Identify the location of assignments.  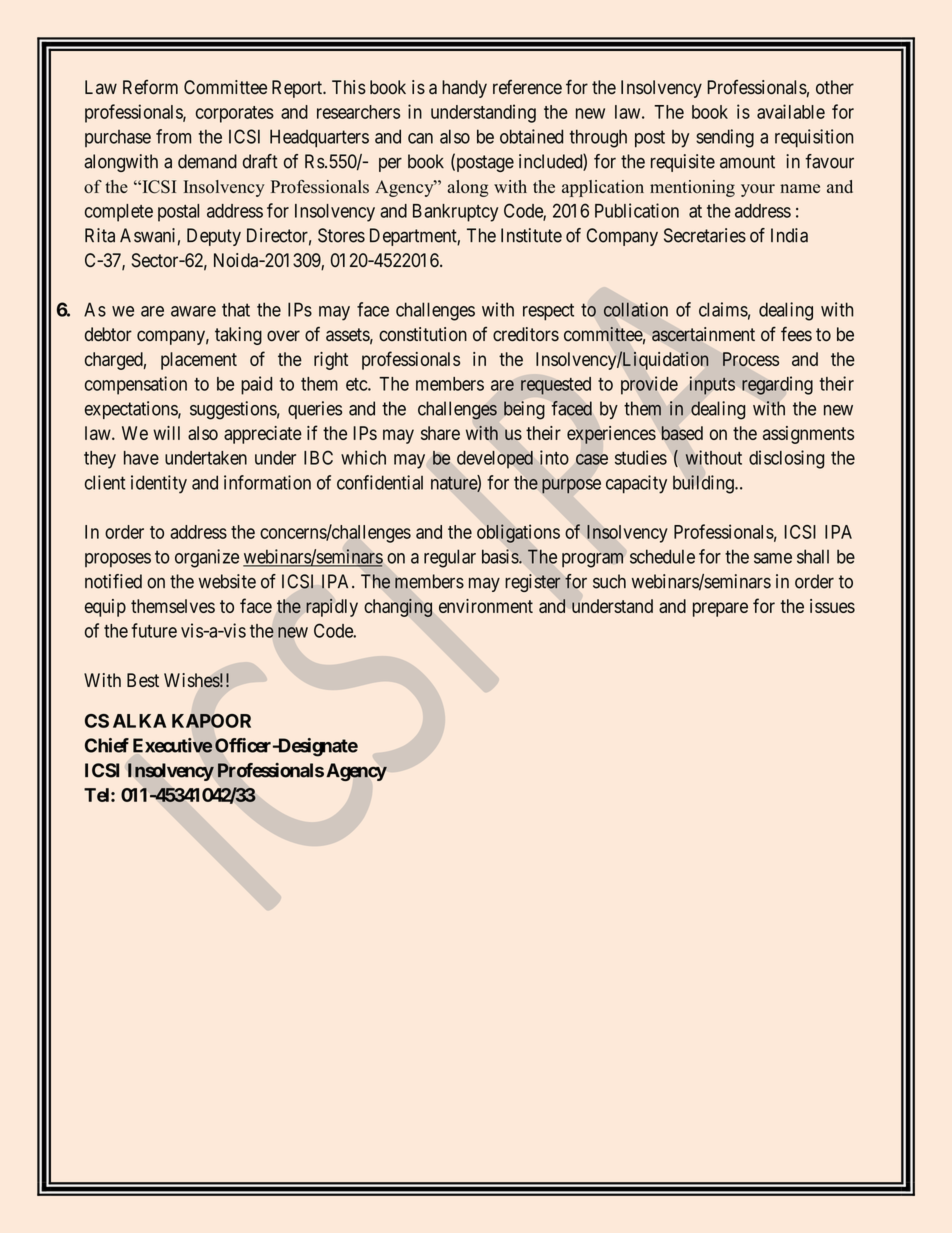
(808, 435).
